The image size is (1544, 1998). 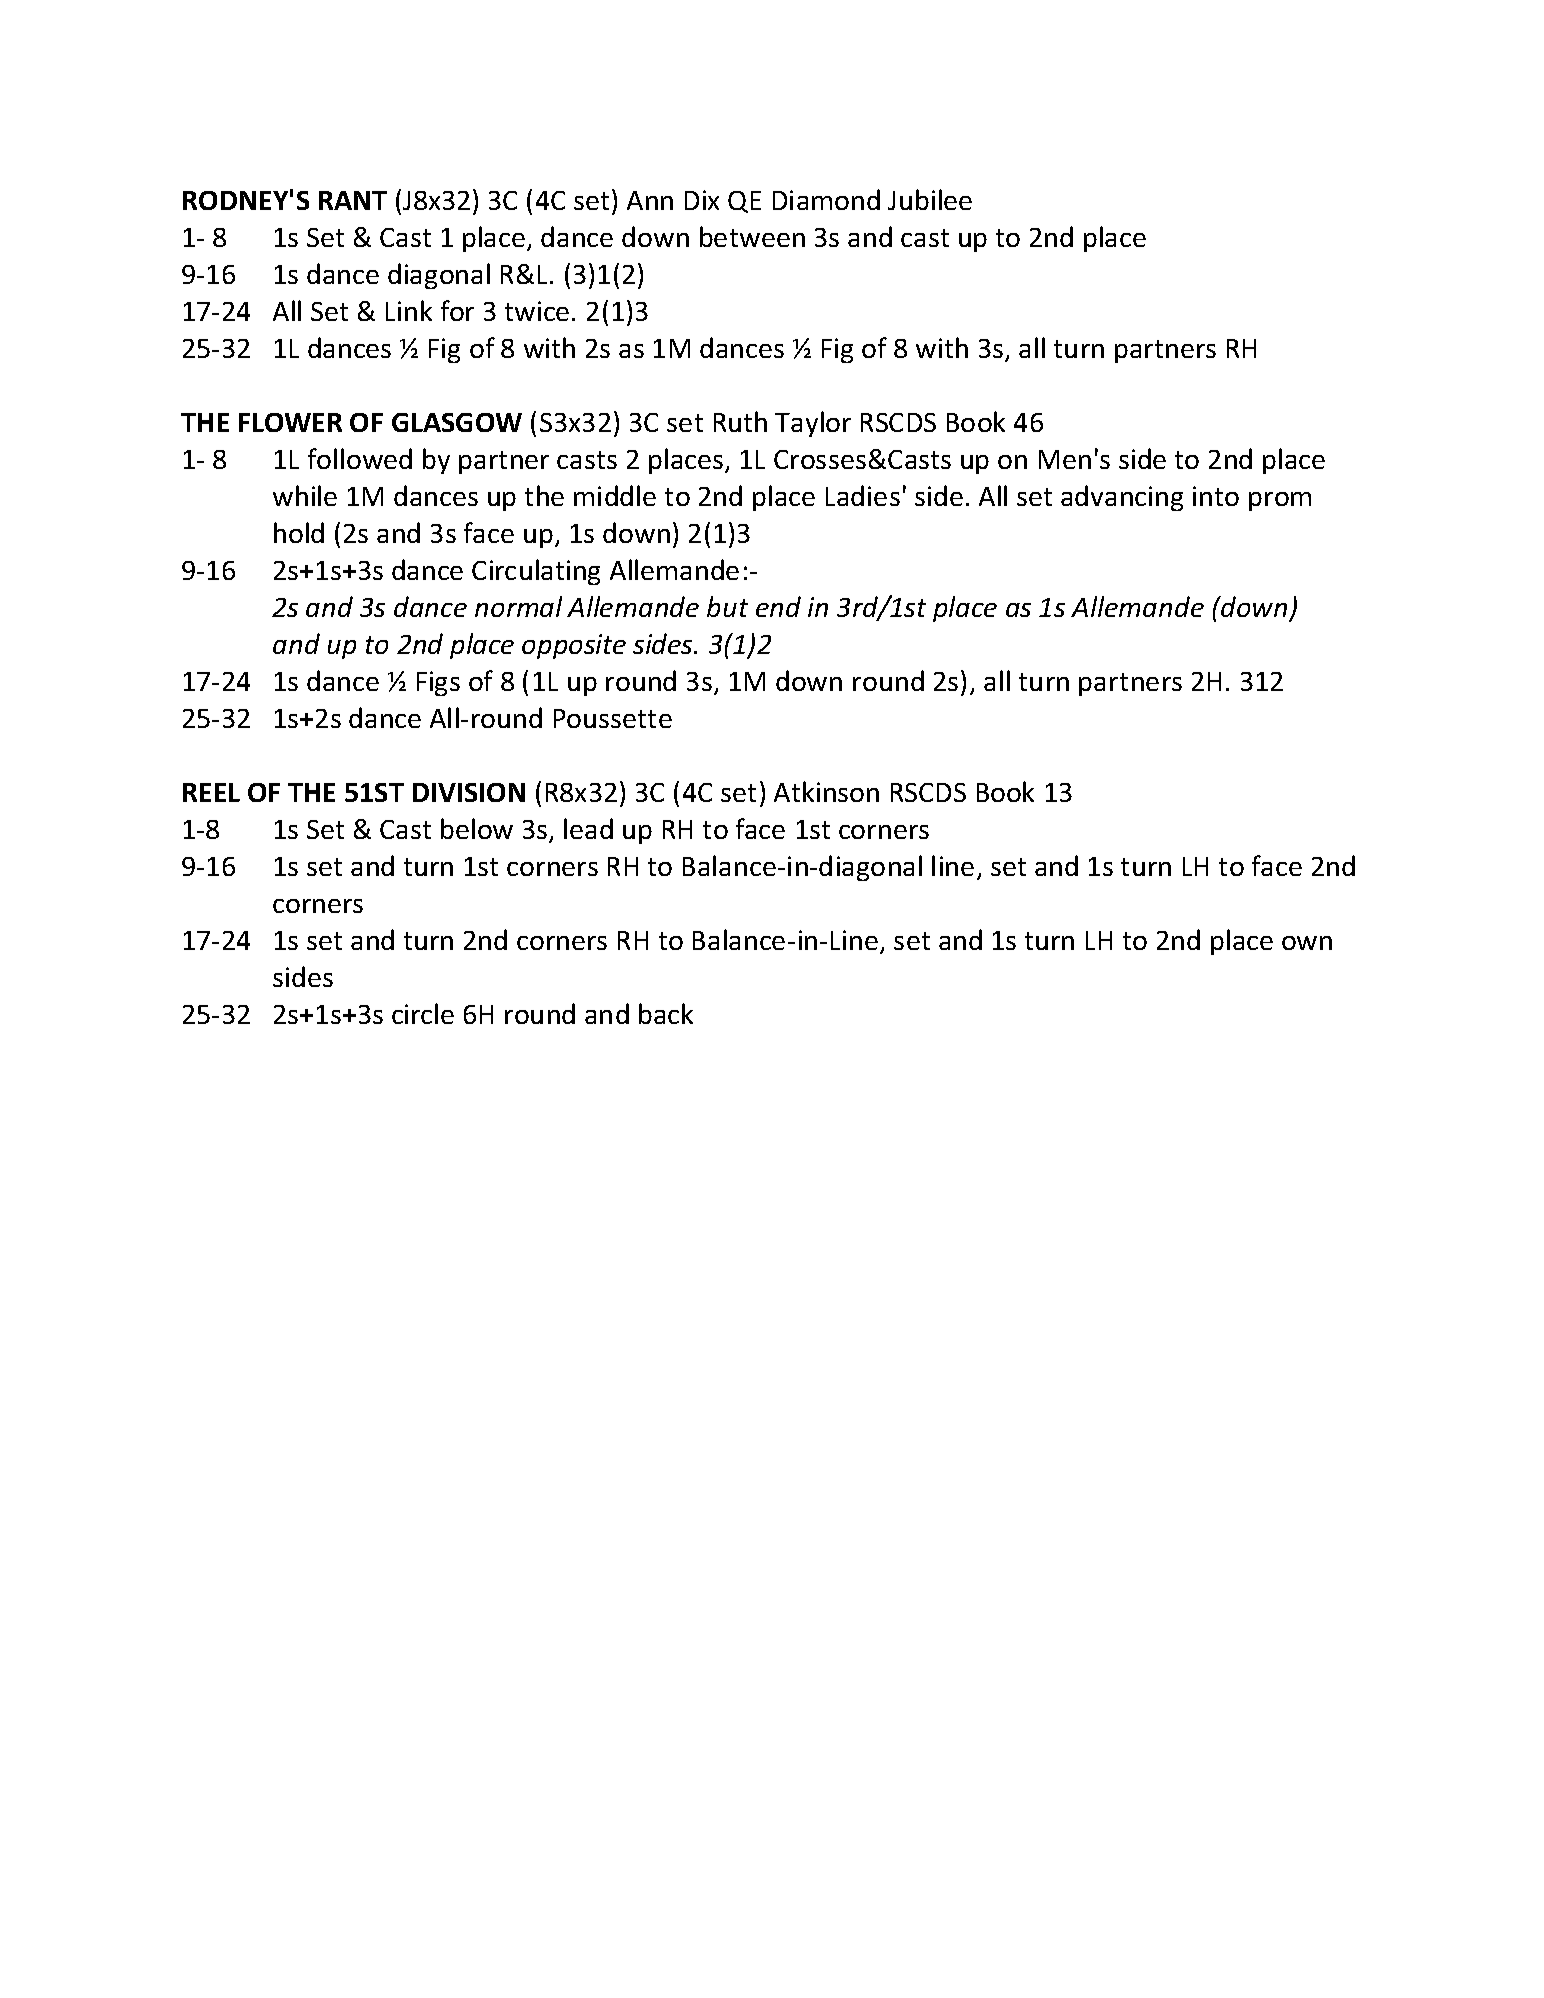 I want to click on end, so click(x=778, y=606).
